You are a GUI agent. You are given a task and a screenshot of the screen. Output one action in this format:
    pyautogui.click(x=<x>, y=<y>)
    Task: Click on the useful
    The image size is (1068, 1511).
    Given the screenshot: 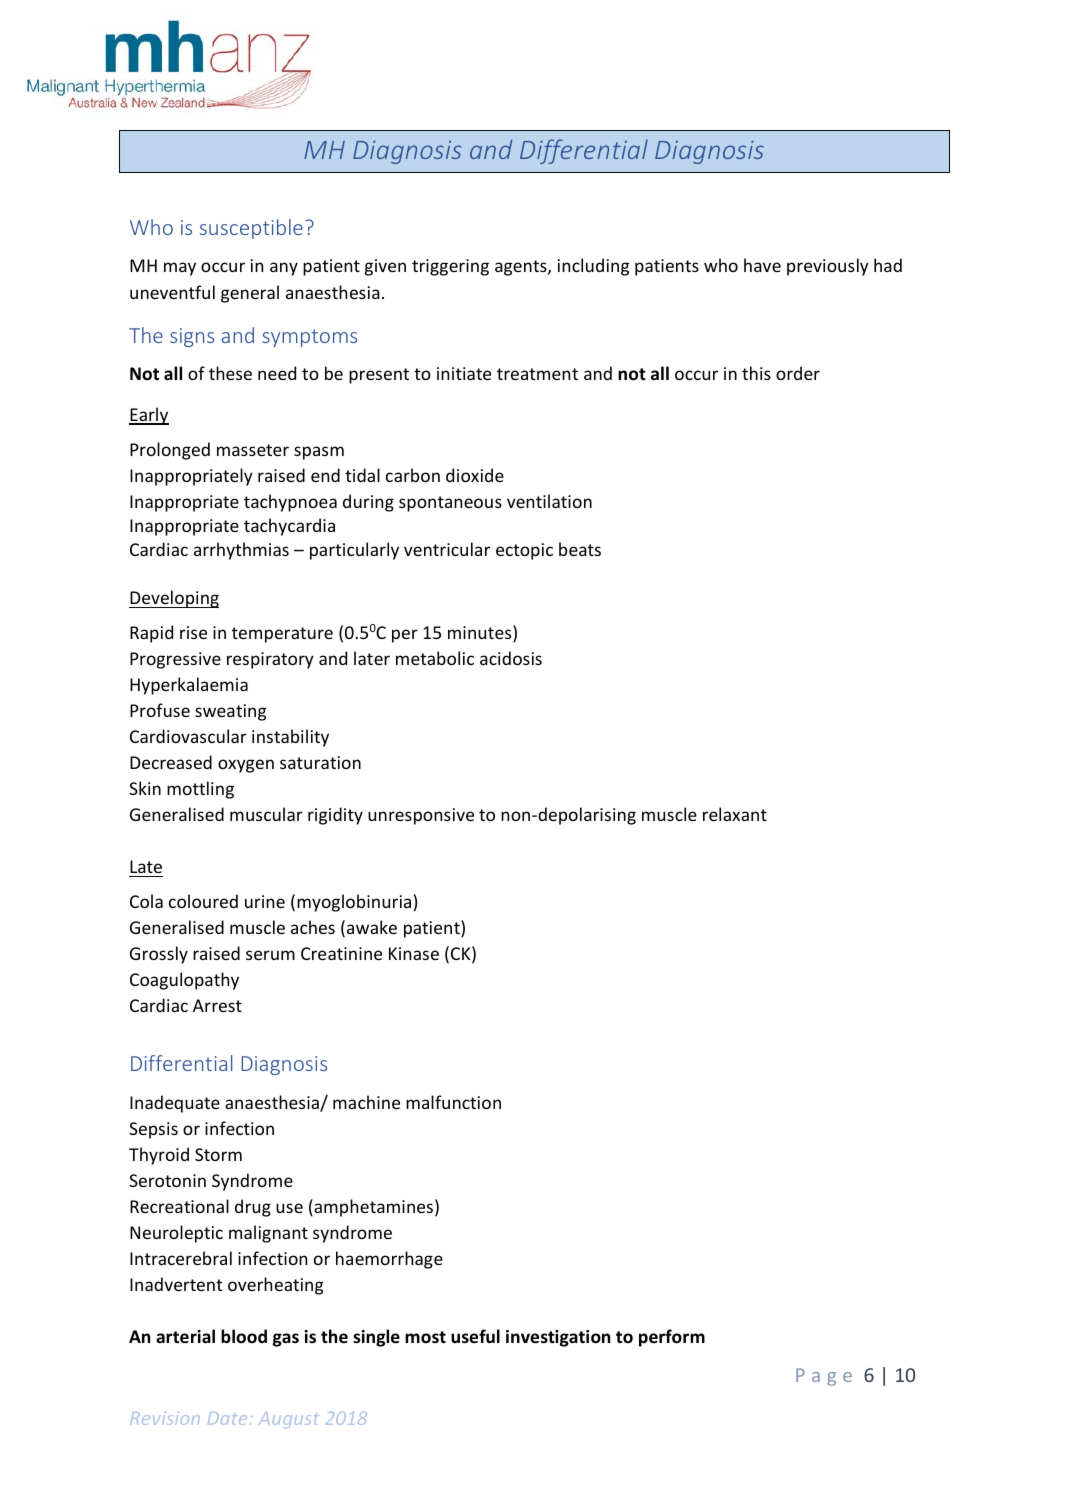 What is the action you would take?
    pyautogui.click(x=475, y=1336)
